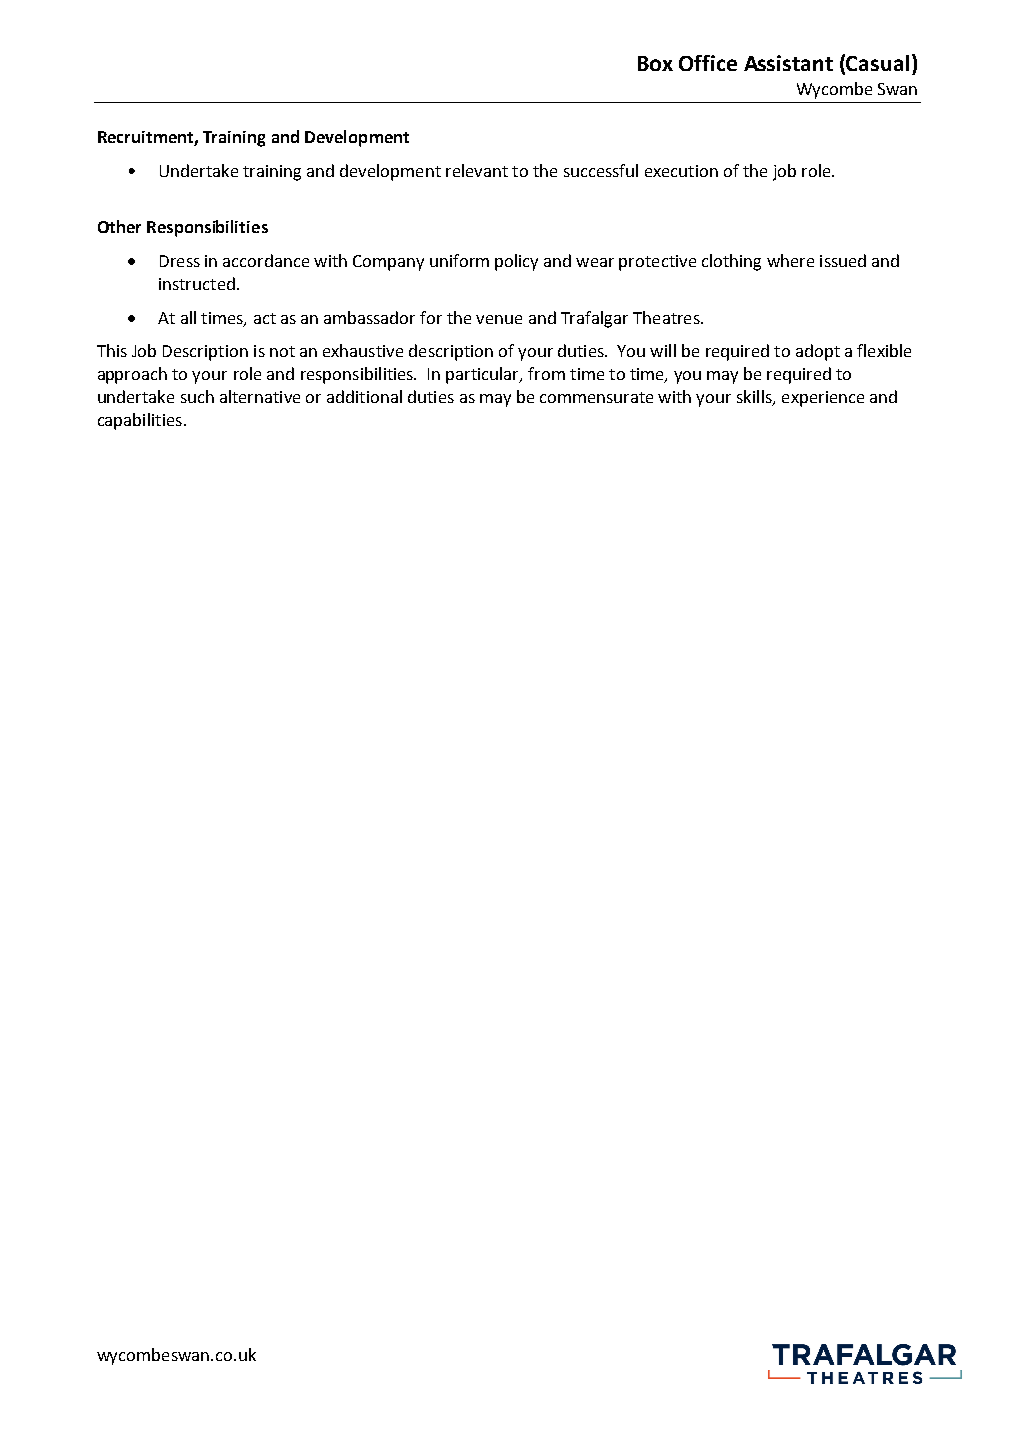 This screenshot has height=1437, width=1015. What do you see at coordinates (655, 63) in the screenshot?
I see `Box` at bounding box center [655, 63].
